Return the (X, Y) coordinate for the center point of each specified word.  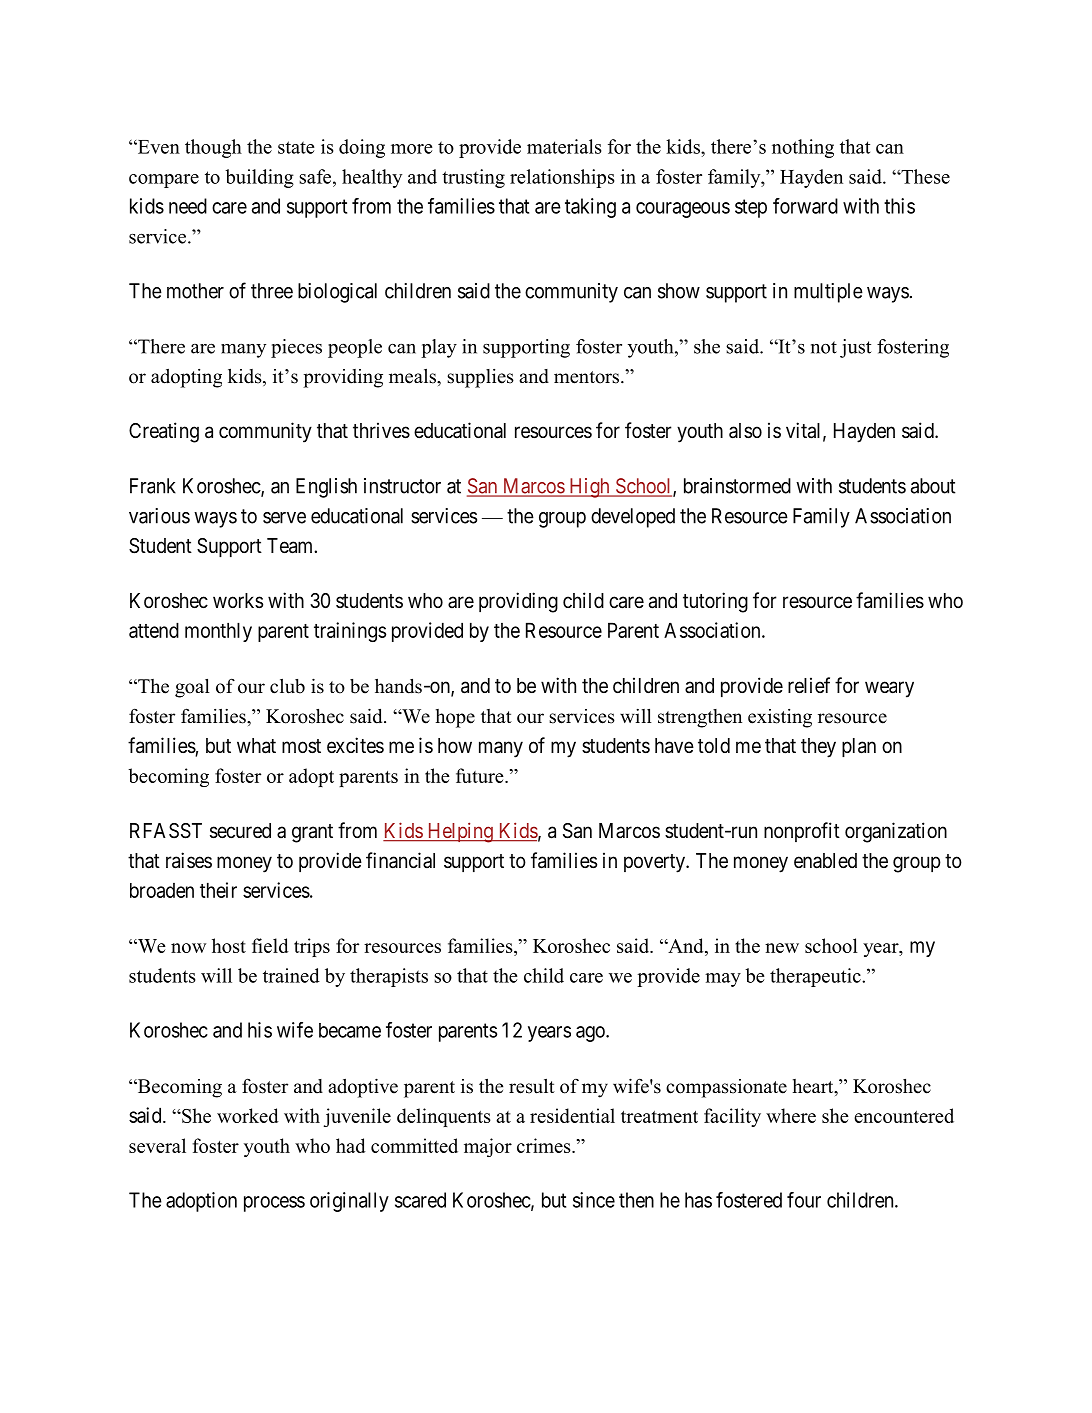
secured (240, 831)
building (259, 178)
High (589, 488)
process (274, 1204)
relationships (562, 178)
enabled (825, 861)
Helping (460, 832)
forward (805, 206)
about (933, 486)
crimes (545, 1145)
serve (284, 518)
